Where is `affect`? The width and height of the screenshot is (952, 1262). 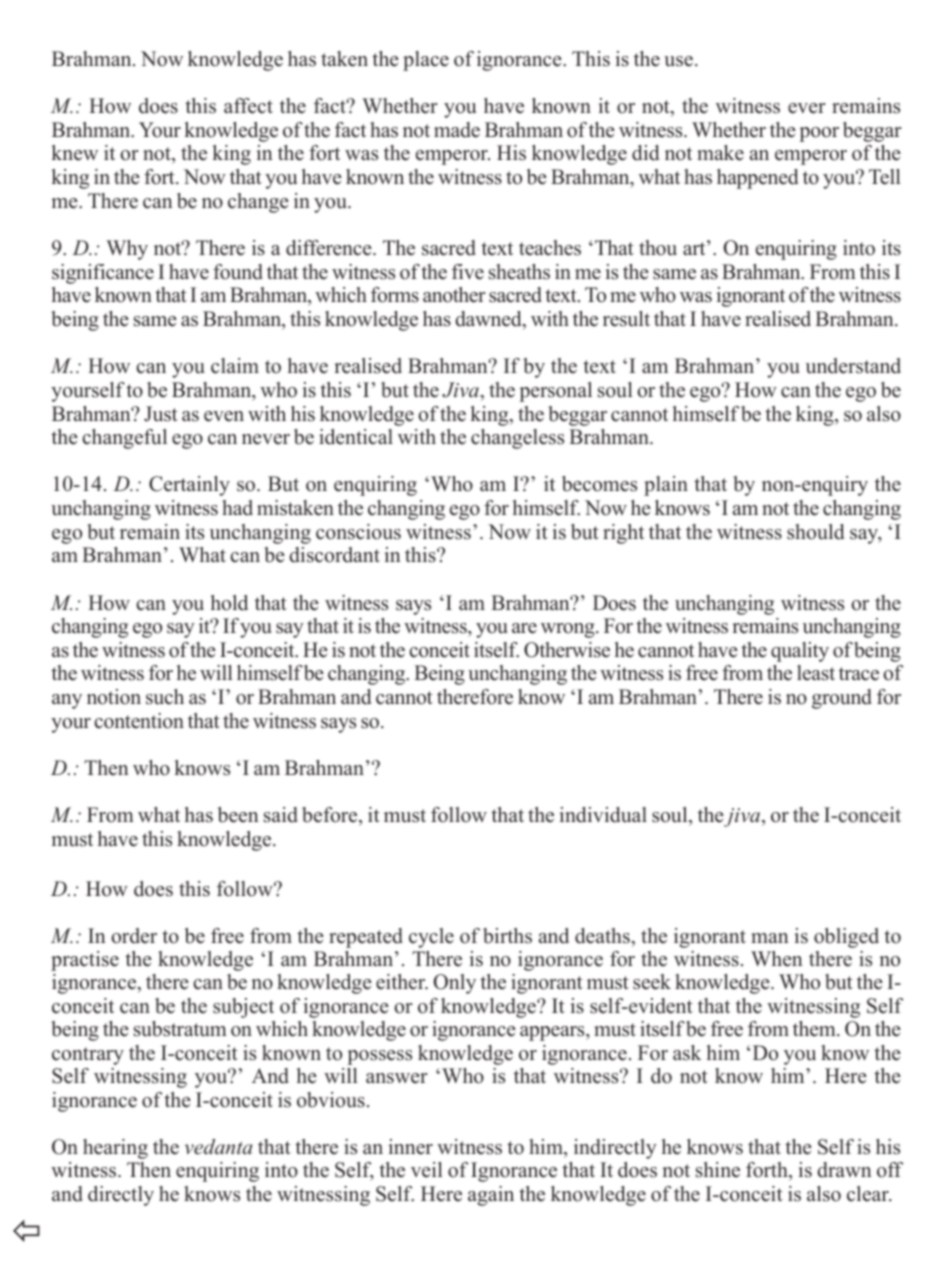
affect is located at coordinates (248, 106).
